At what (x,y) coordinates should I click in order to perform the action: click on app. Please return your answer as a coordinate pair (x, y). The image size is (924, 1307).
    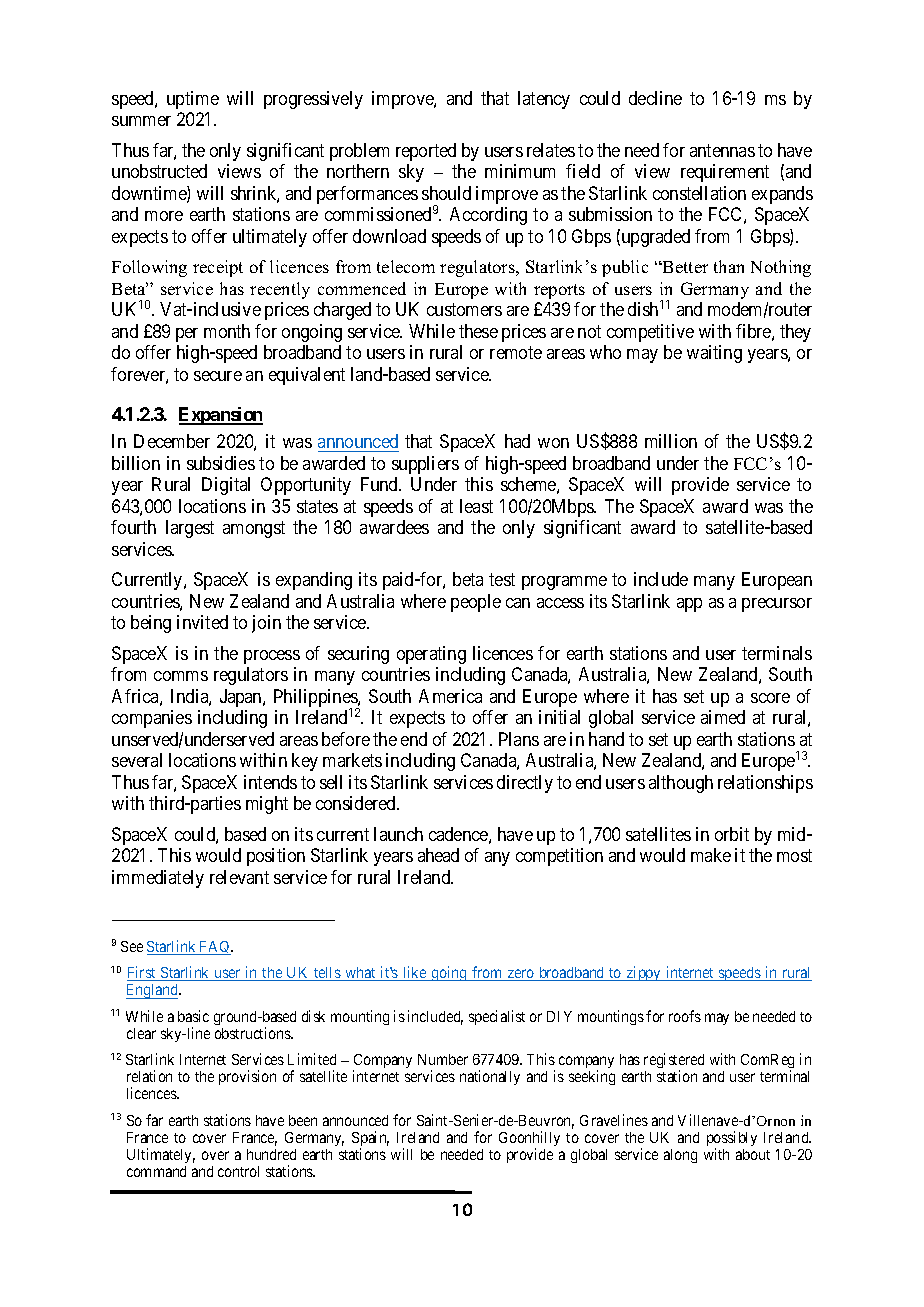
    Looking at the image, I should click on (689, 605).
